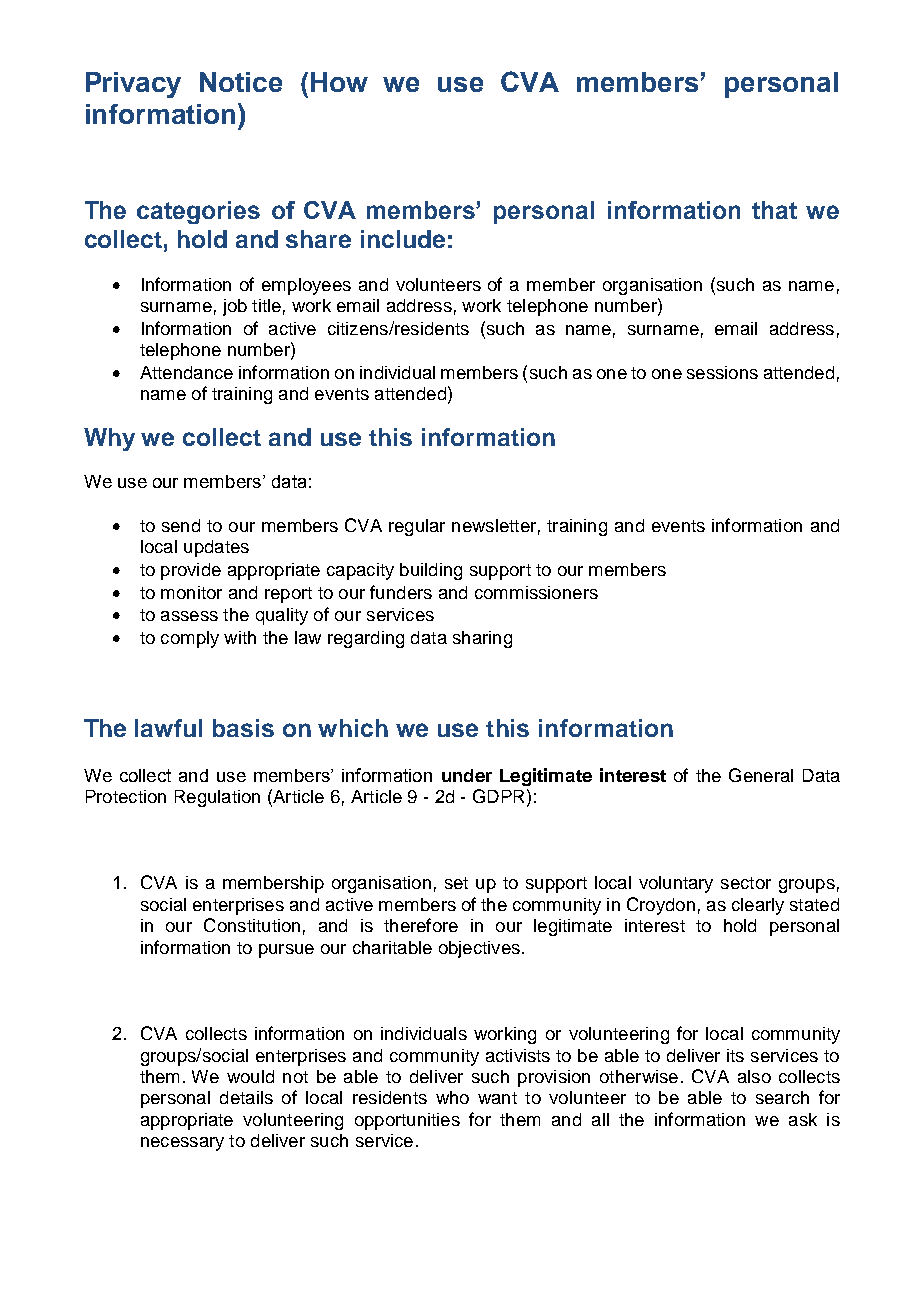  Describe the element at coordinates (452, 1097) in the page. I see `who` at that location.
